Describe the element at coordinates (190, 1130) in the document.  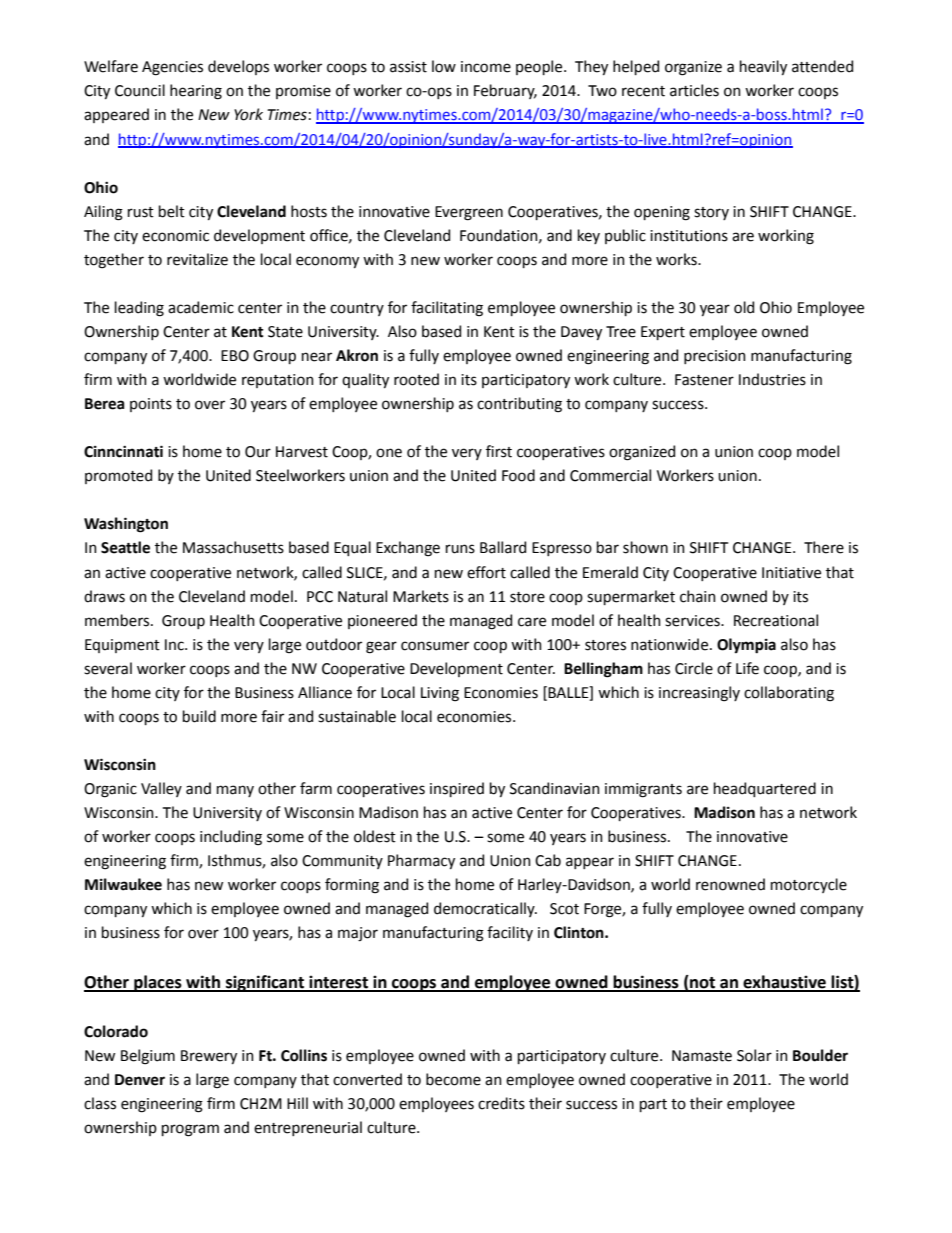
I see `program` at that location.
